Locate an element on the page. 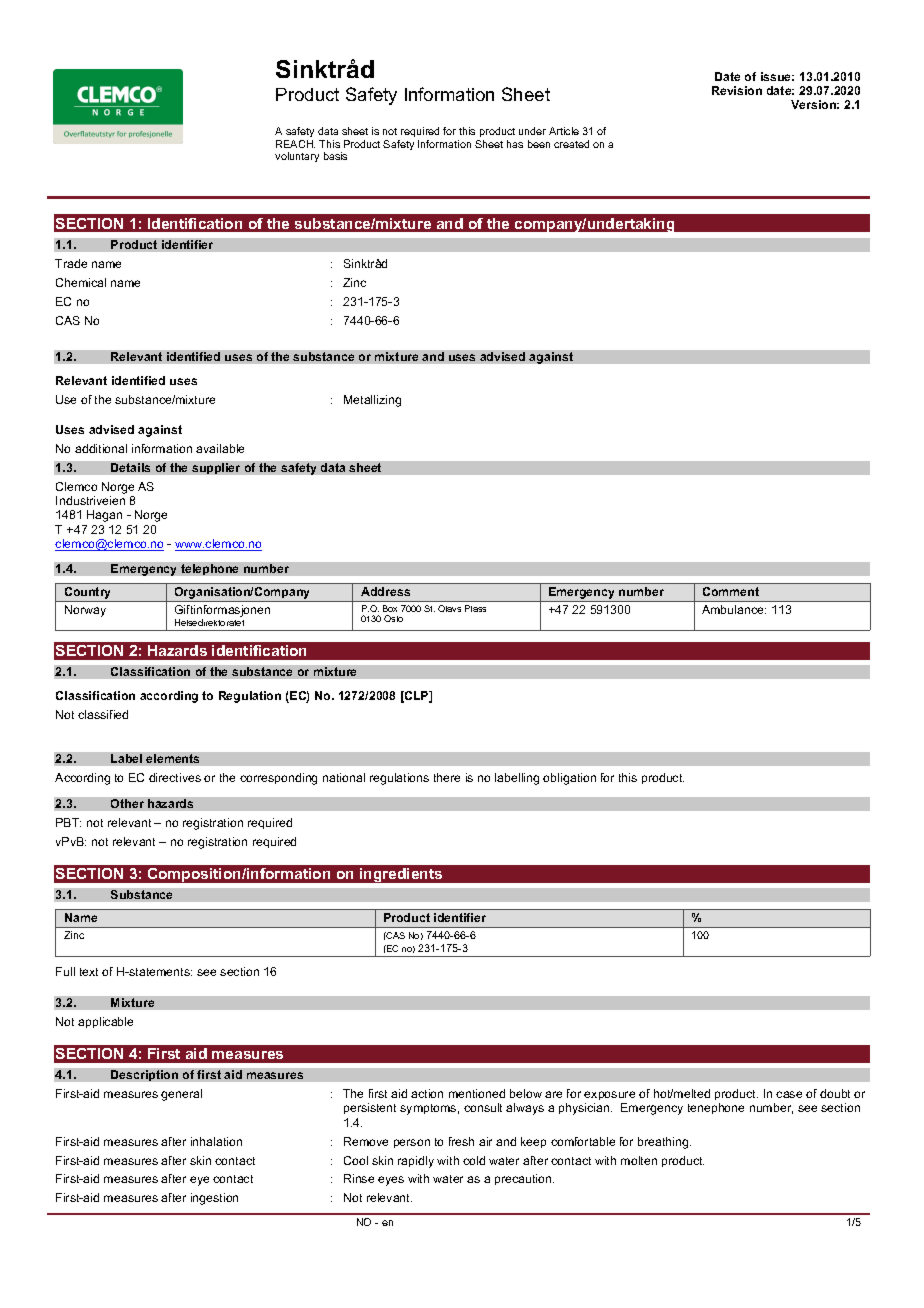 The width and height of the image is (924, 1308). Revision is located at coordinates (737, 90).
